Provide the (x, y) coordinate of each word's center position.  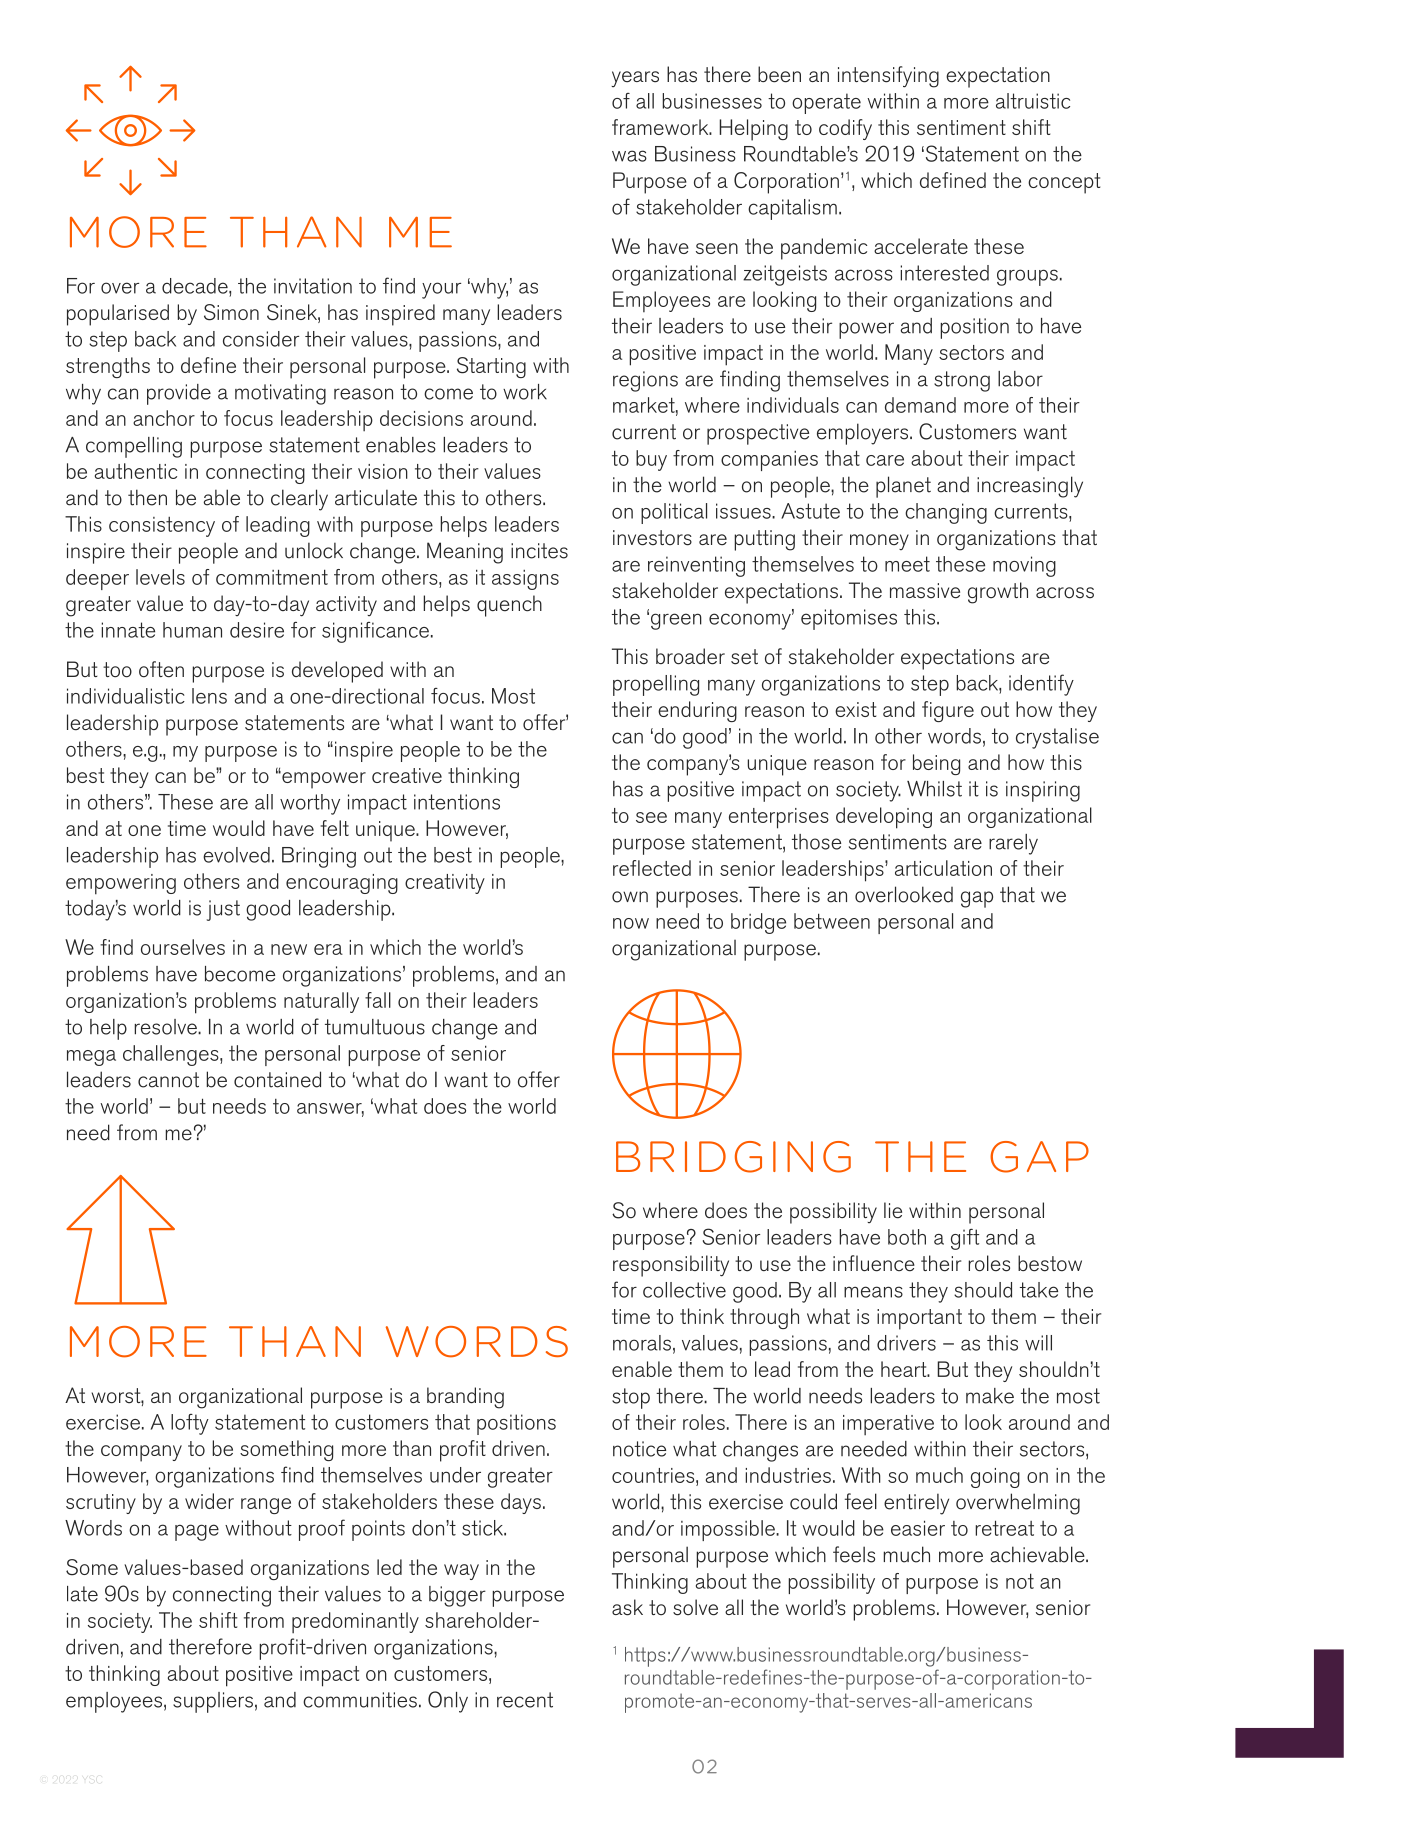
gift (965, 1239)
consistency (162, 527)
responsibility (671, 1266)
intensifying (888, 77)
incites (539, 551)
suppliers (213, 1702)
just (223, 910)
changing (946, 513)
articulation (943, 868)
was (629, 156)
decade (196, 286)
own (630, 897)
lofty (190, 1424)
